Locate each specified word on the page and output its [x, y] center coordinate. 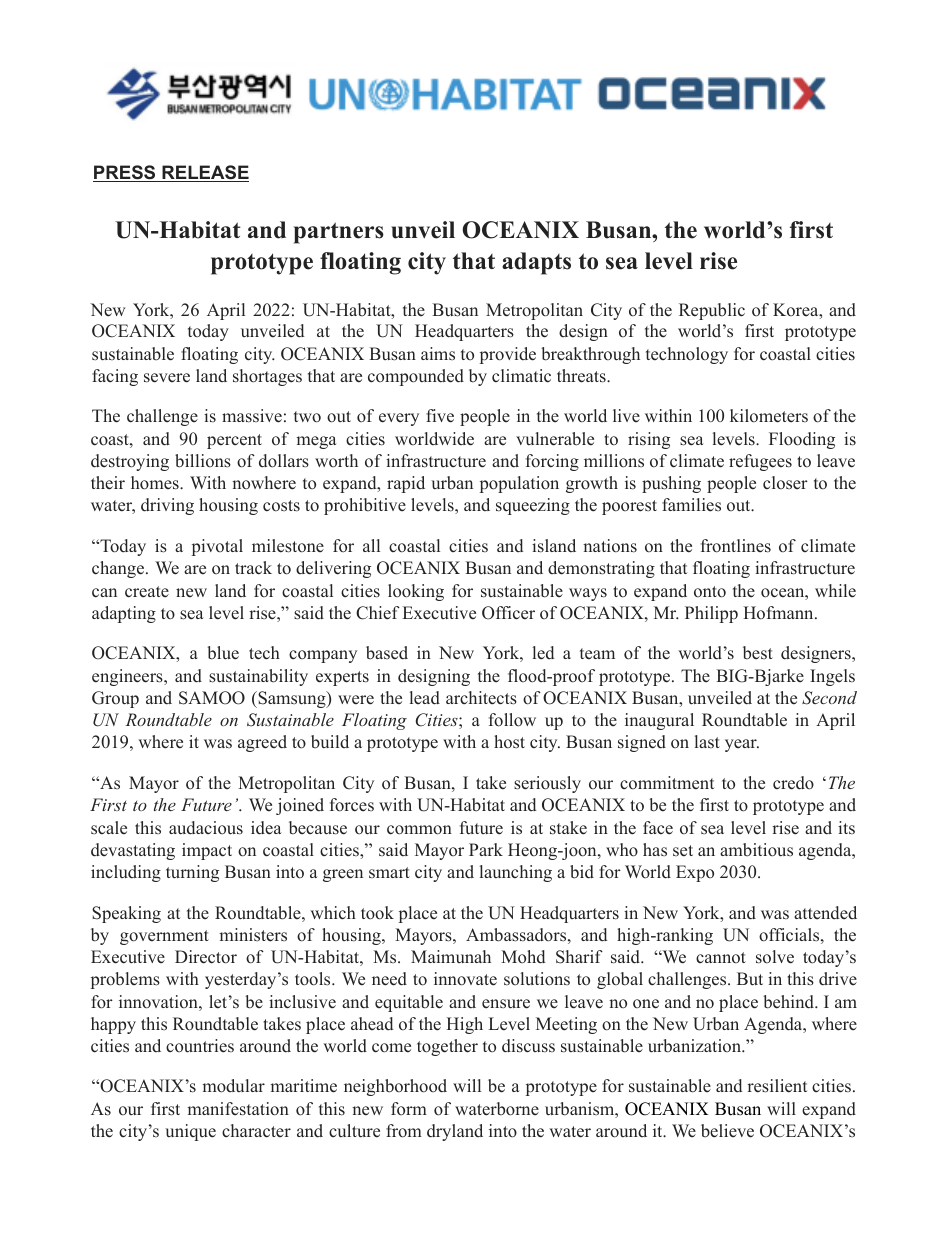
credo [793, 783]
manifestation [238, 1109]
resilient [777, 1086]
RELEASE [204, 173]
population [519, 484]
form [409, 1108]
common [419, 830]
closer [785, 483]
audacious [206, 828]
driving [167, 506]
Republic [712, 311]
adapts [536, 263]
